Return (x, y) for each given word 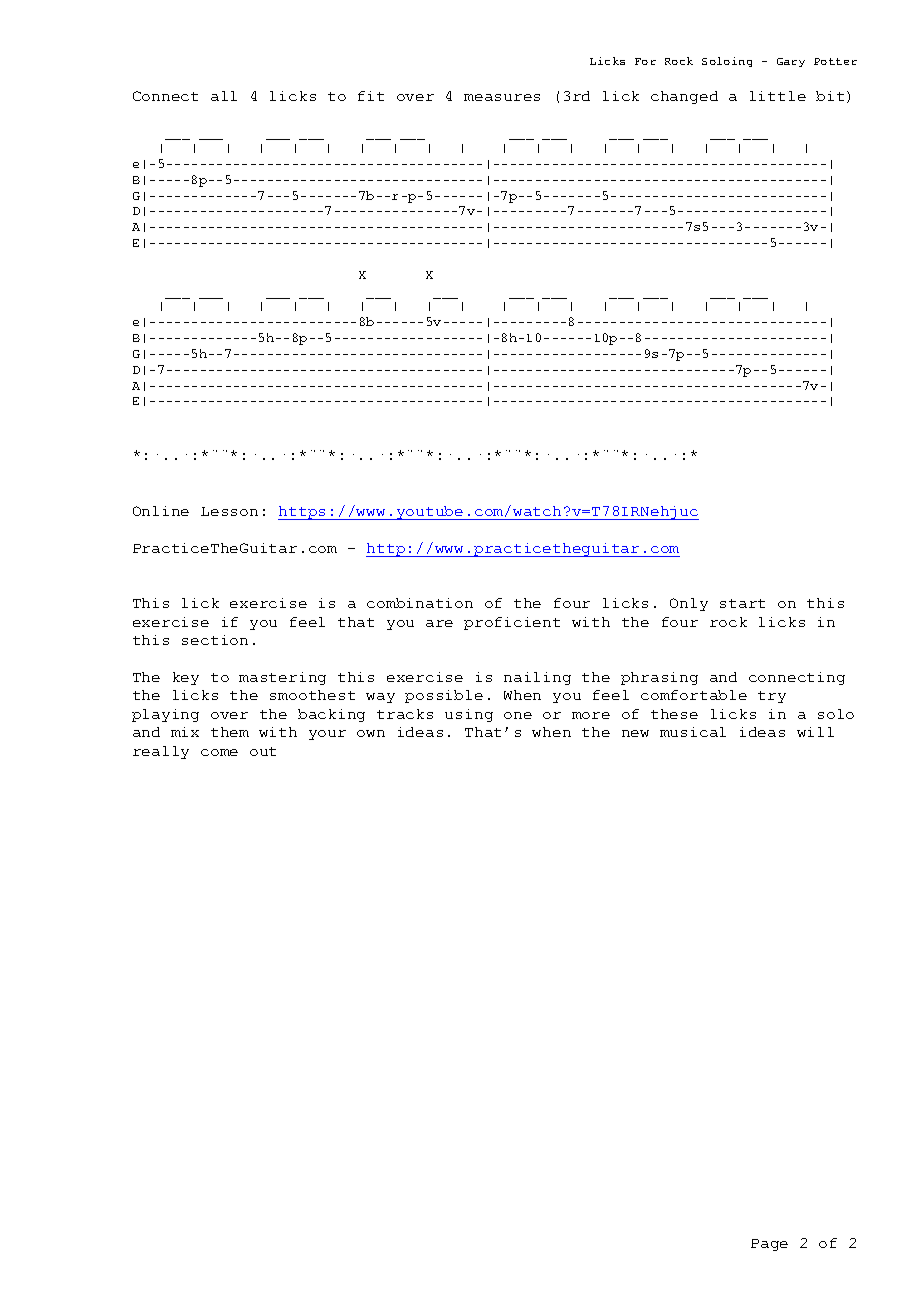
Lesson (229, 511)
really (161, 752)
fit (371, 96)
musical (693, 732)
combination (420, 603)
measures (502, 97)
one (518, 715)
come (219, 752)
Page (769, 1245)
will (815, 732)
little (778, 96)
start (742, 603)
